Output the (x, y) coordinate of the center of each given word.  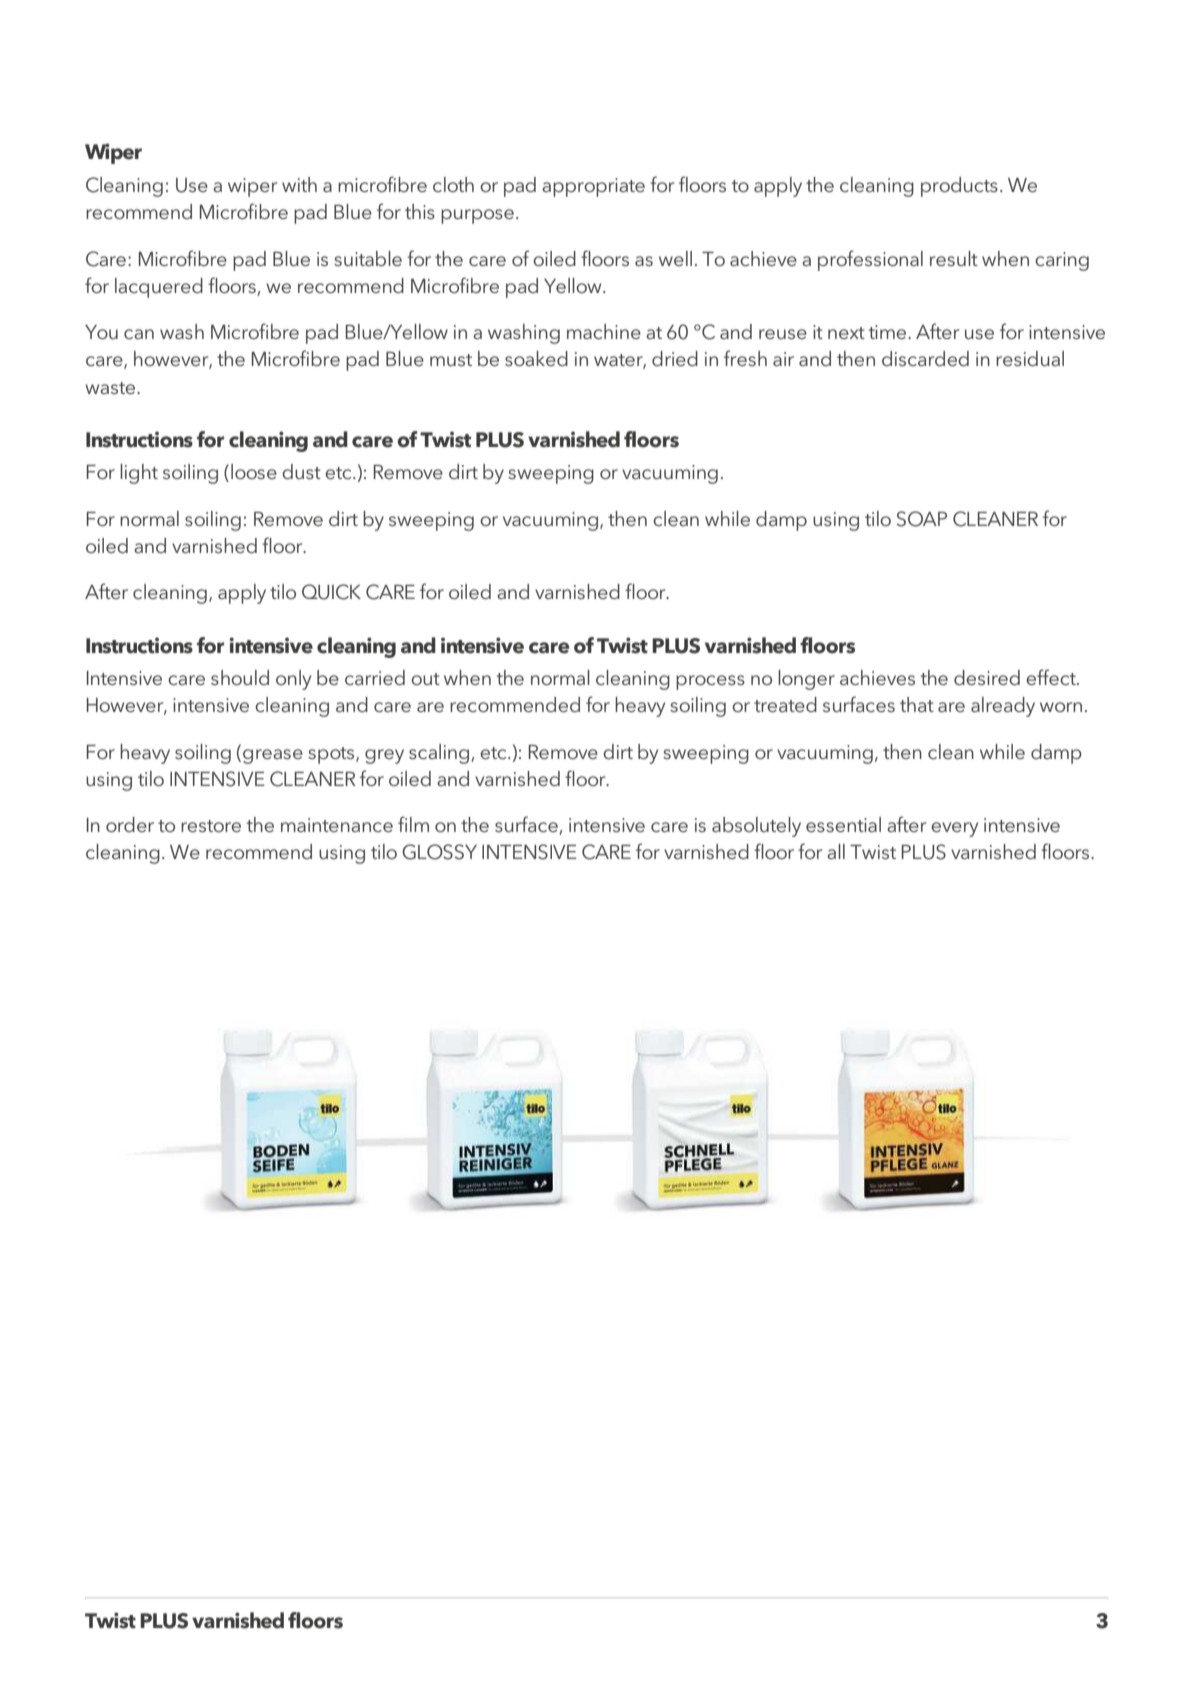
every (954, 829)
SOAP (922, 519)
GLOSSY (439, 852)
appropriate (593, 187)
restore (211, 826)
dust (301, 471)
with (299, 184)
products (959, 187)
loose (254, 471)
